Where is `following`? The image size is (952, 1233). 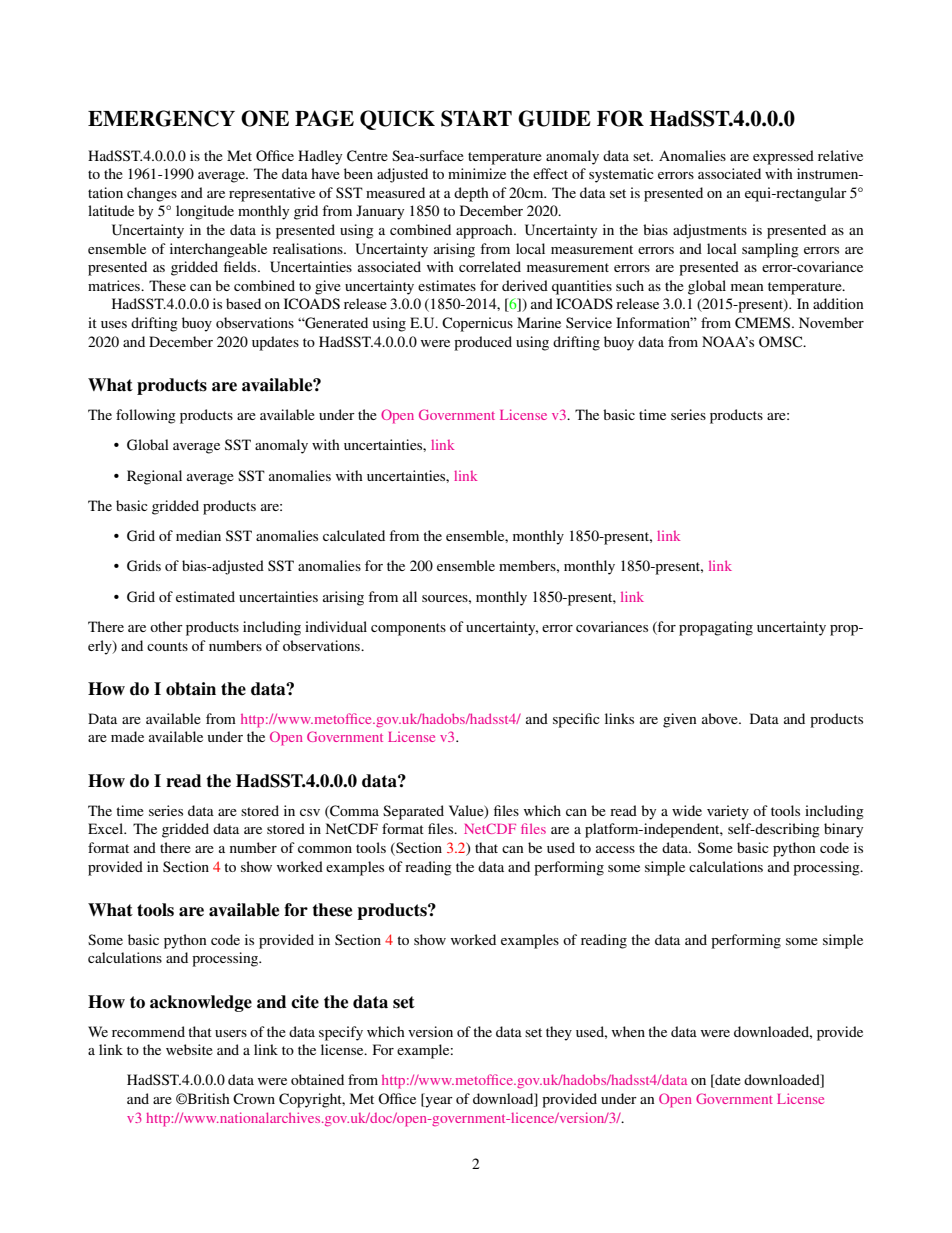 following is located at coordinates (146, 416).
